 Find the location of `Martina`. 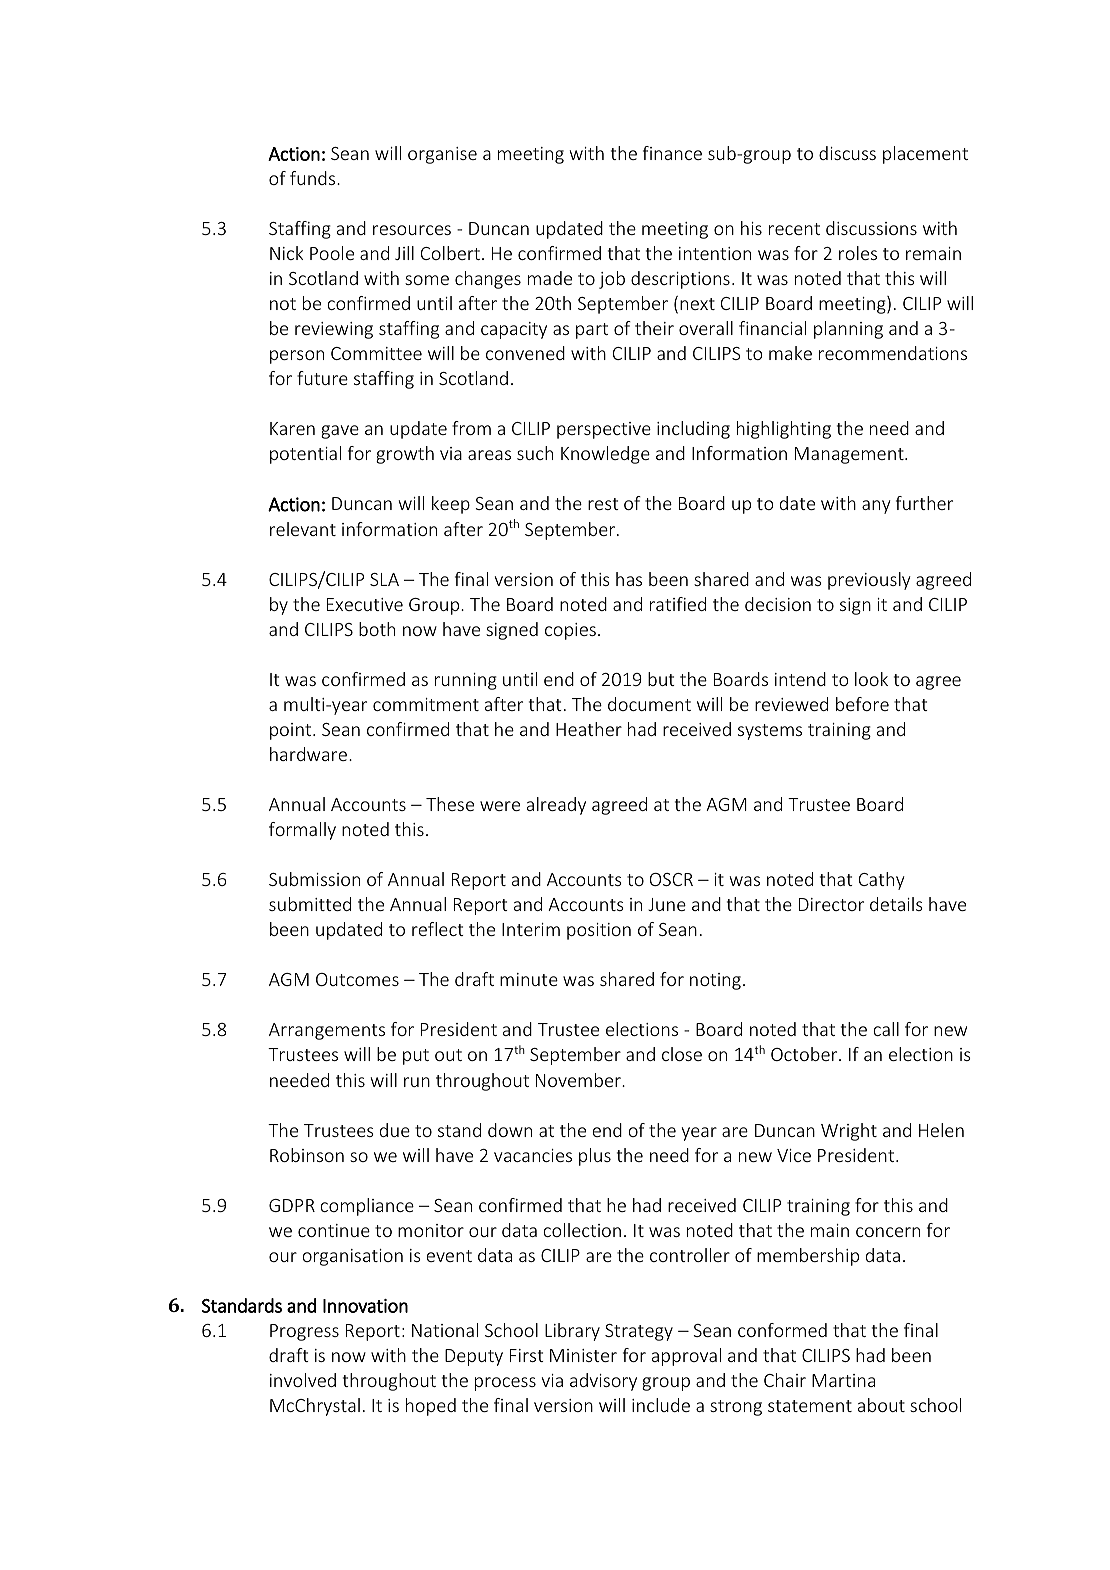

Martina is located at coordinates (843, 1380).
